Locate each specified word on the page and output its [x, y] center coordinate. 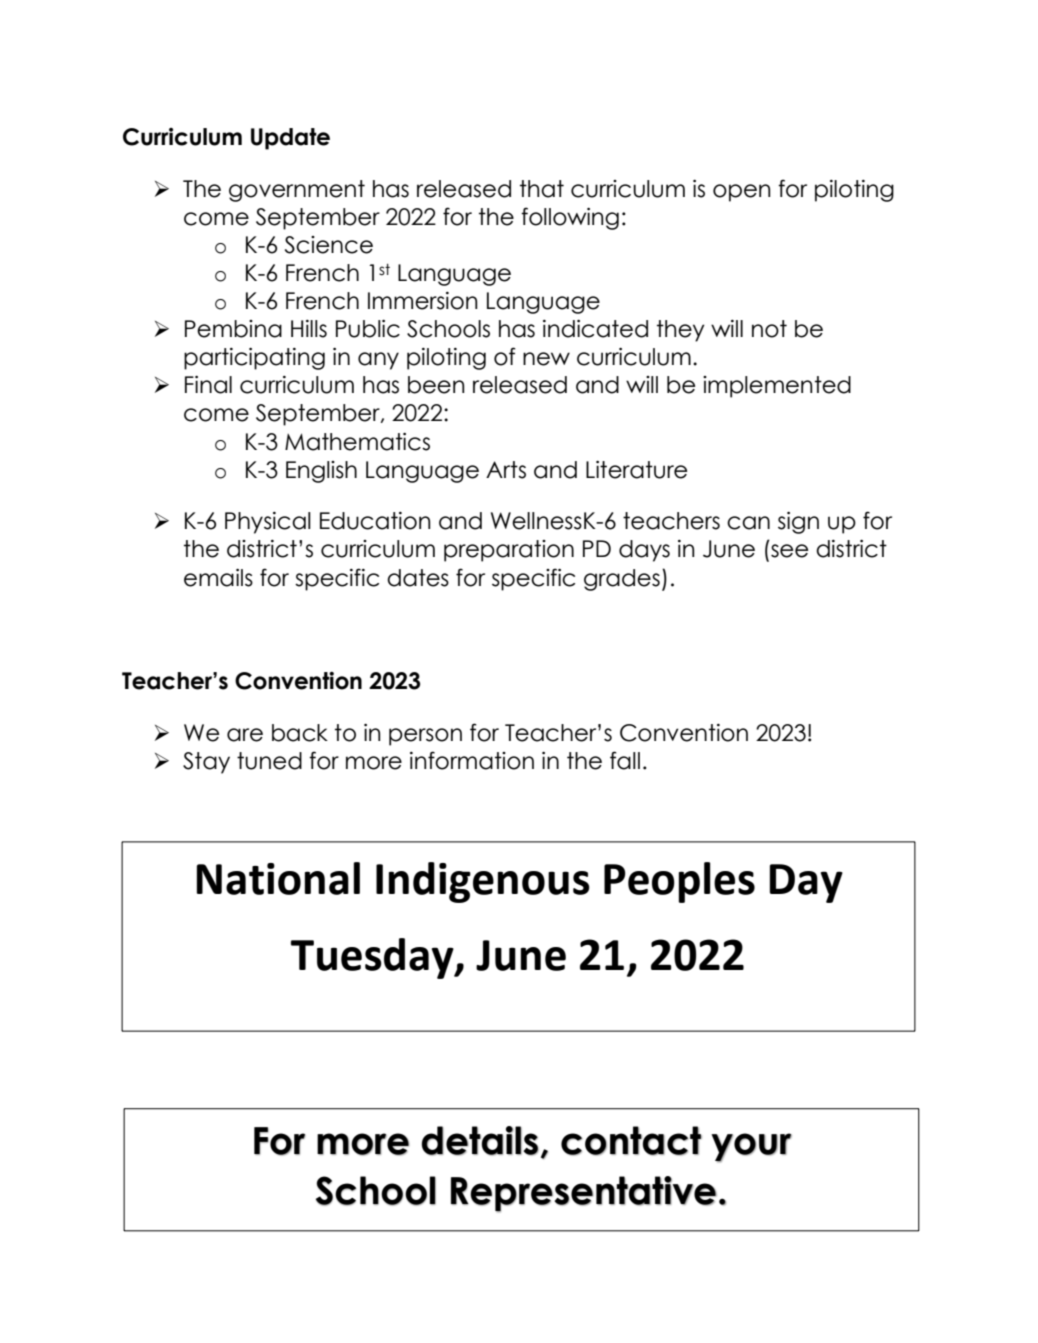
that [542, 189]
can [748, 523]
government [297, 191]
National [278, 878]
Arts [506, 470]
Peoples [679, 882]
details [480, 1141]
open [742, 193]
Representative [584, 1194]
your [751, 1148]
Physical [268, 523]
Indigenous [483, 882]
